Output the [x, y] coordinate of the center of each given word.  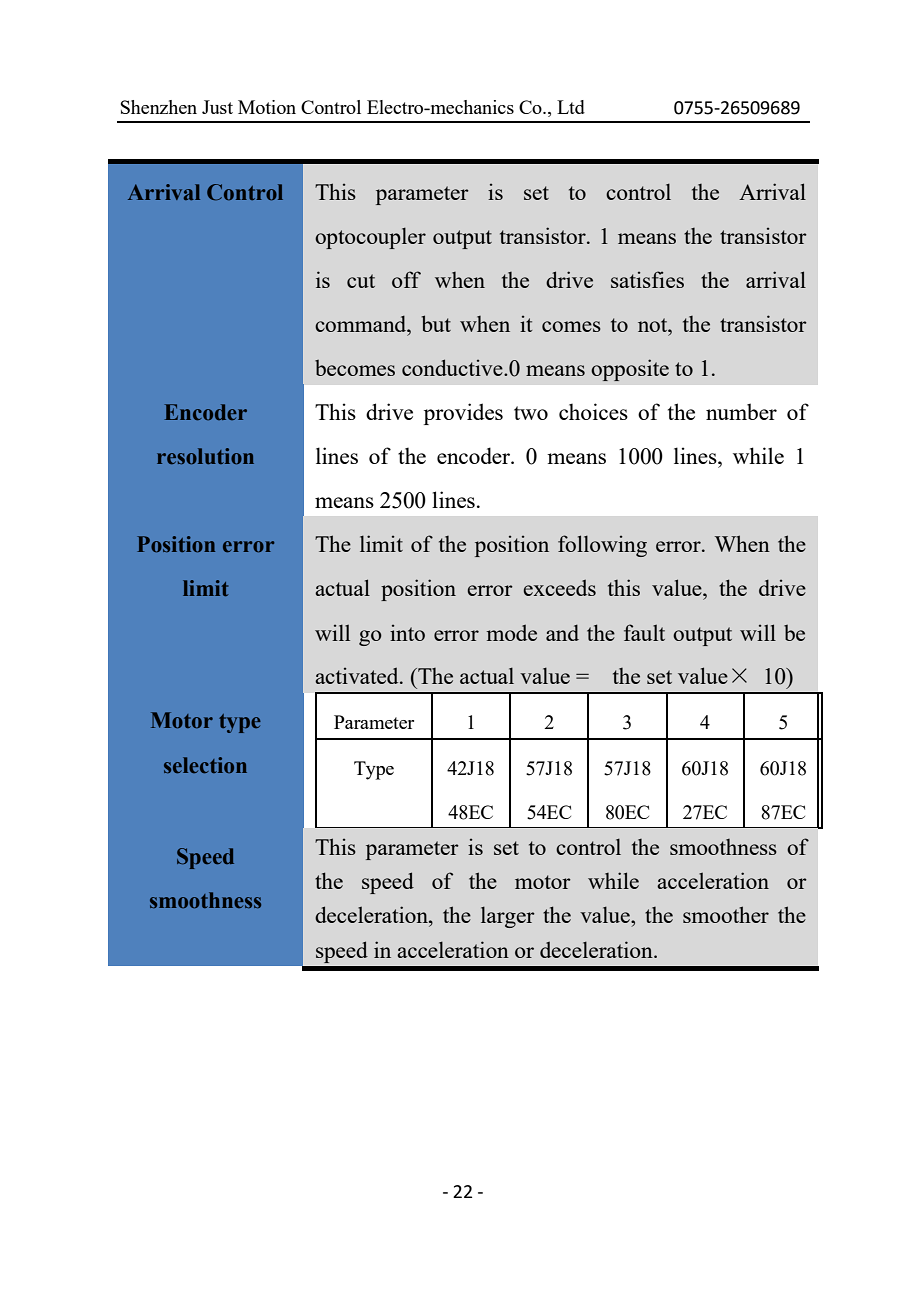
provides [463, 414]
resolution [205, 456]
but [436, 323]
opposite [630, 370]
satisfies [647, 279]
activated [358, 675]
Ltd [571, 107]
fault [644, 632]
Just [217, 107]
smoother [726, 914]
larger [508, 917]
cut [361, 281]
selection [205, 765]
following [602, 546]
